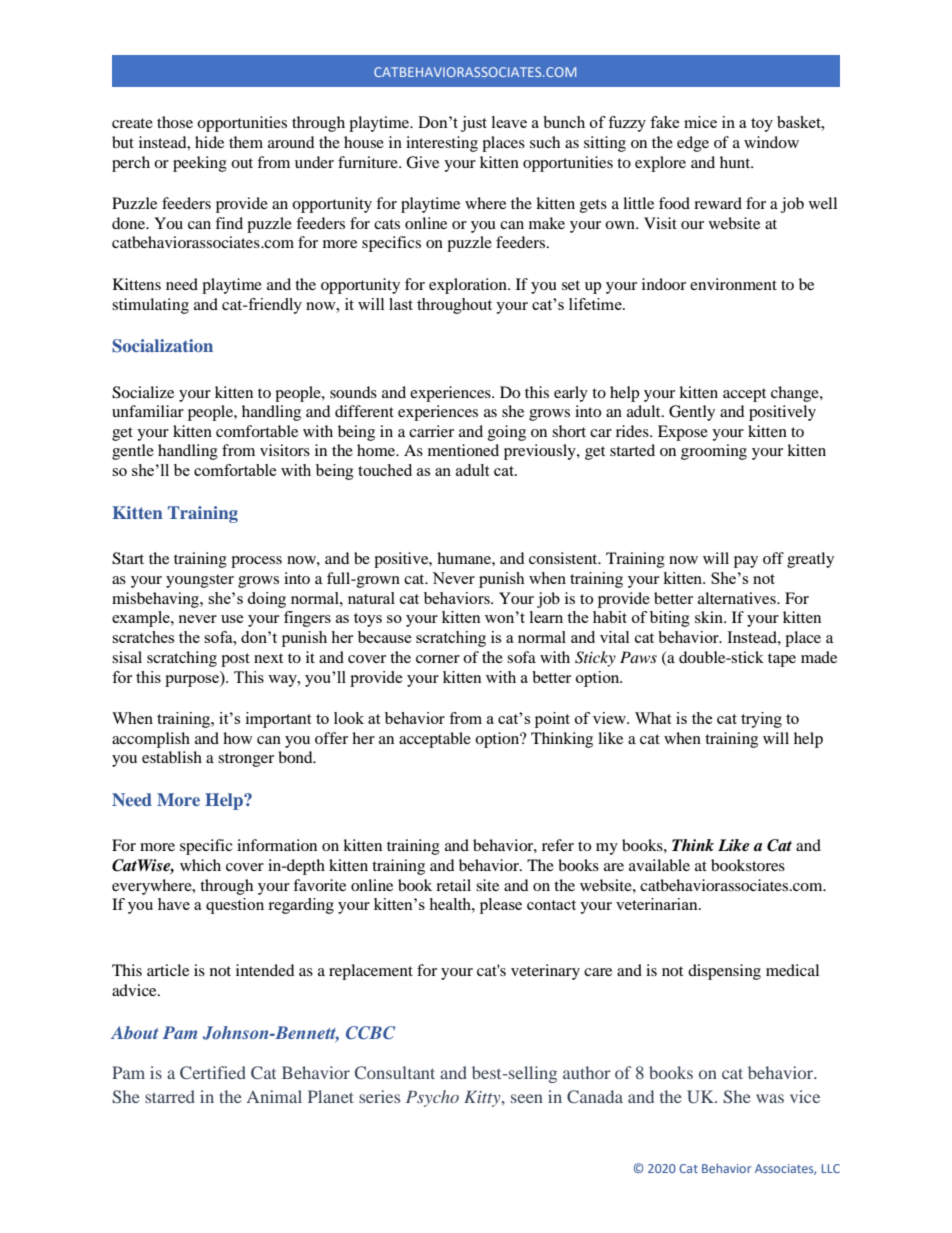 The image size is (952, 1233). What do you see at coordinates (133, 452) in the screenshot?
I see `gentle` at bounding box center [133, 452].
